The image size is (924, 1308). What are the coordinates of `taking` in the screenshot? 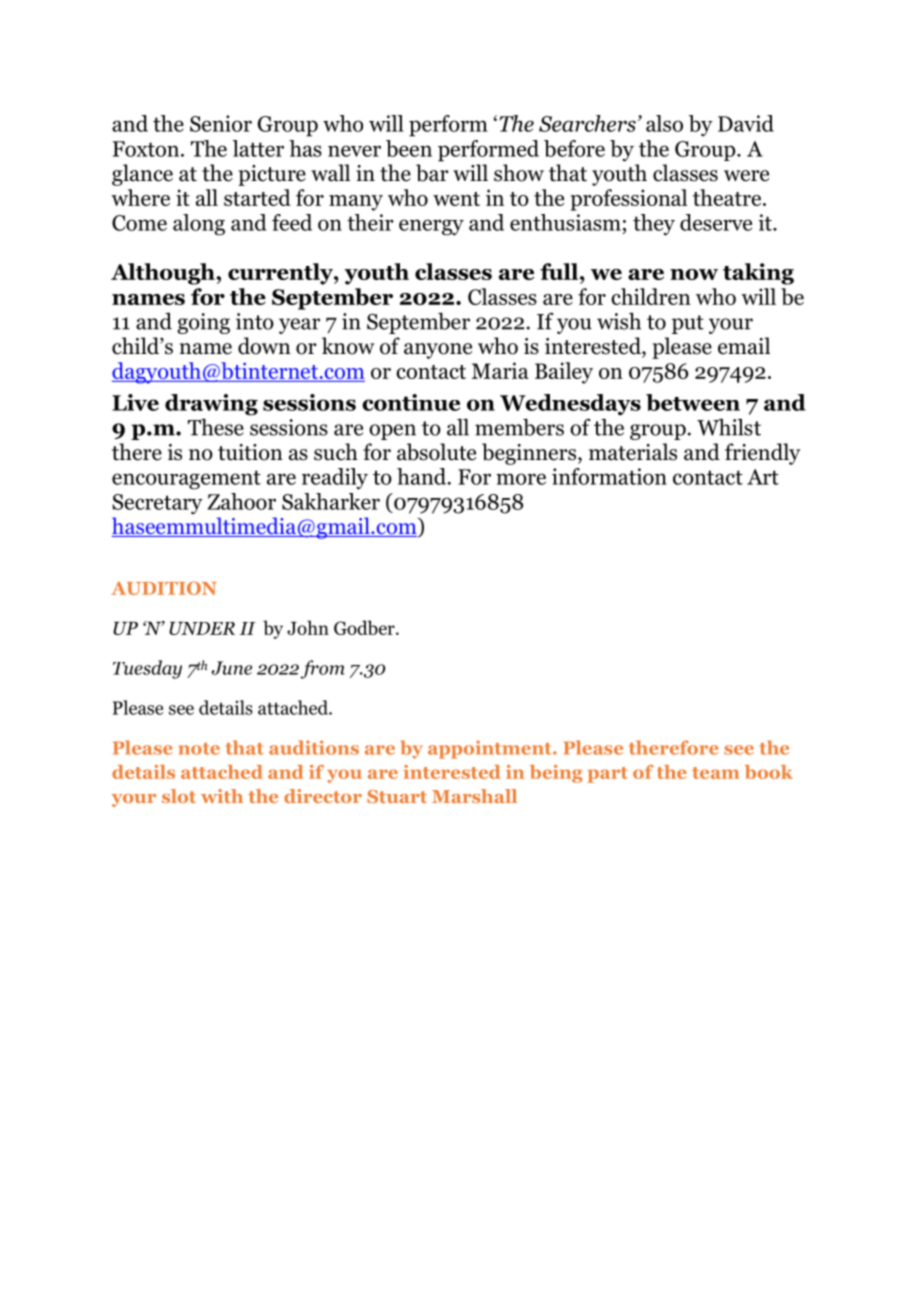 It's located at (758, 274).
